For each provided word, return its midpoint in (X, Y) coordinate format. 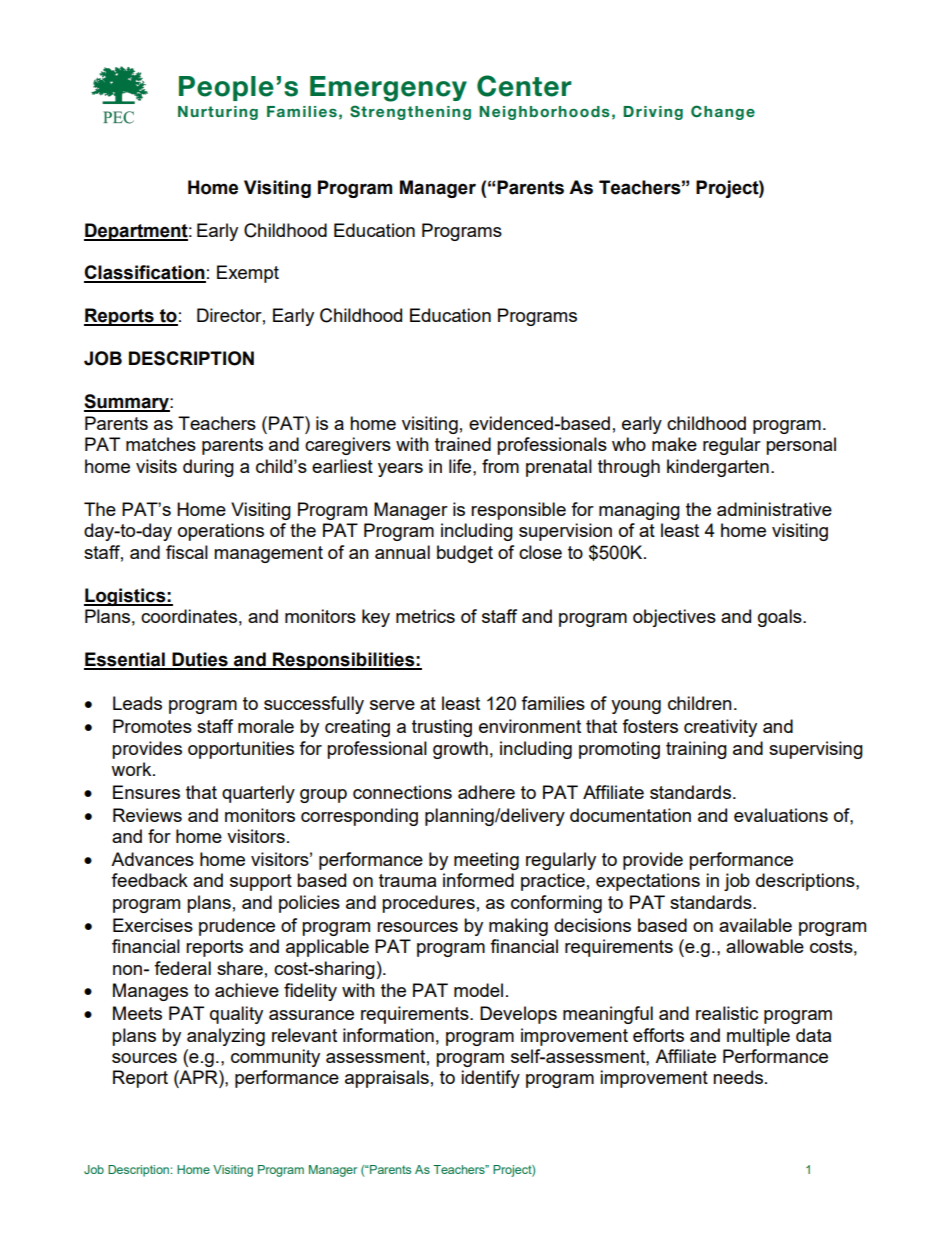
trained (463, 444)
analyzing (226, 1037)
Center (524, 86)
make (674, 444)
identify (490, 1079)
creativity (720, 728)
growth (460, 750)
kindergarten (718, 468)
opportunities (241, 750)
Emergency (388, 89)
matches (161, 444)
